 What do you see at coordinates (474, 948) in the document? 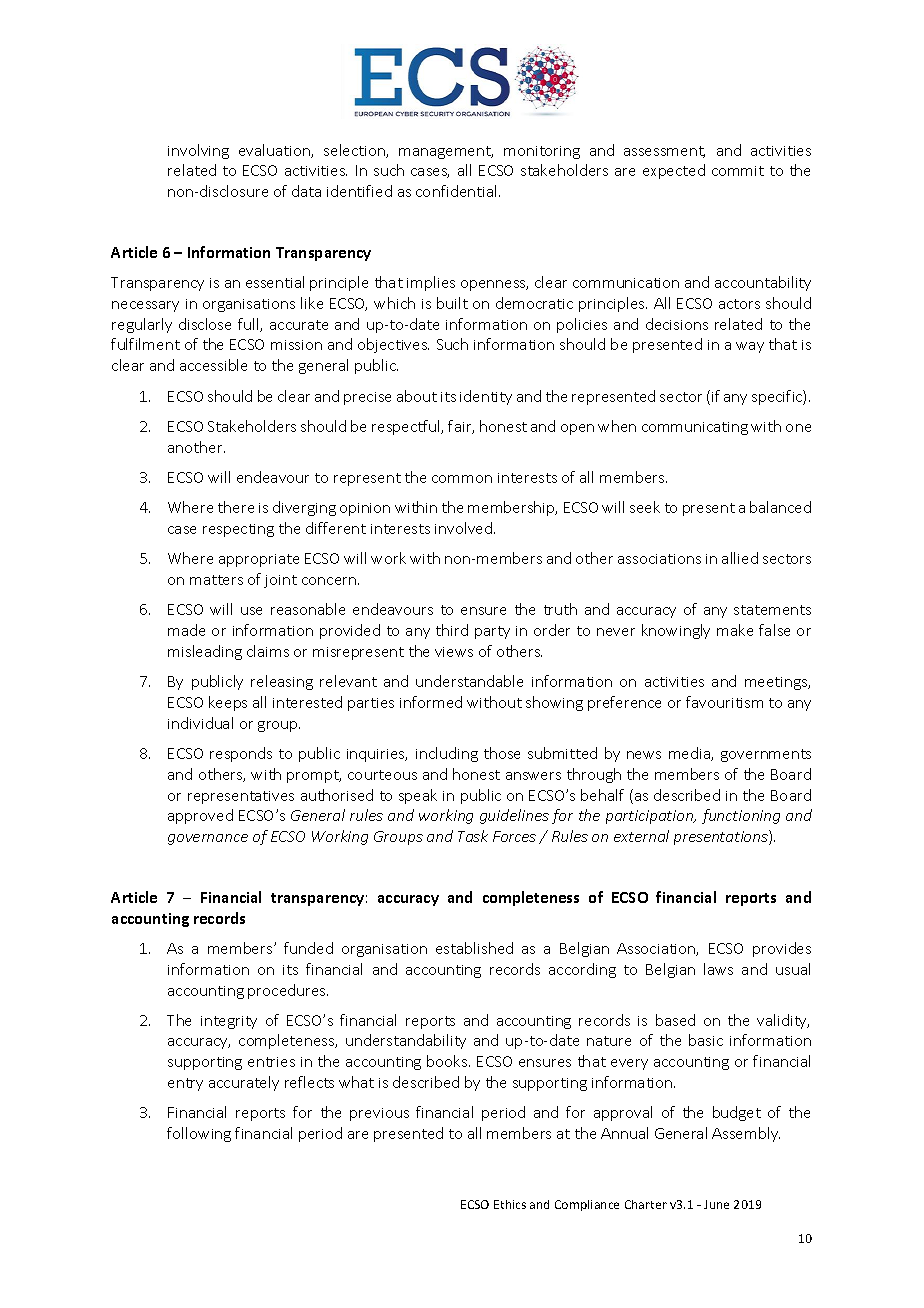
I see `established` at bounding box center [474, 948].
